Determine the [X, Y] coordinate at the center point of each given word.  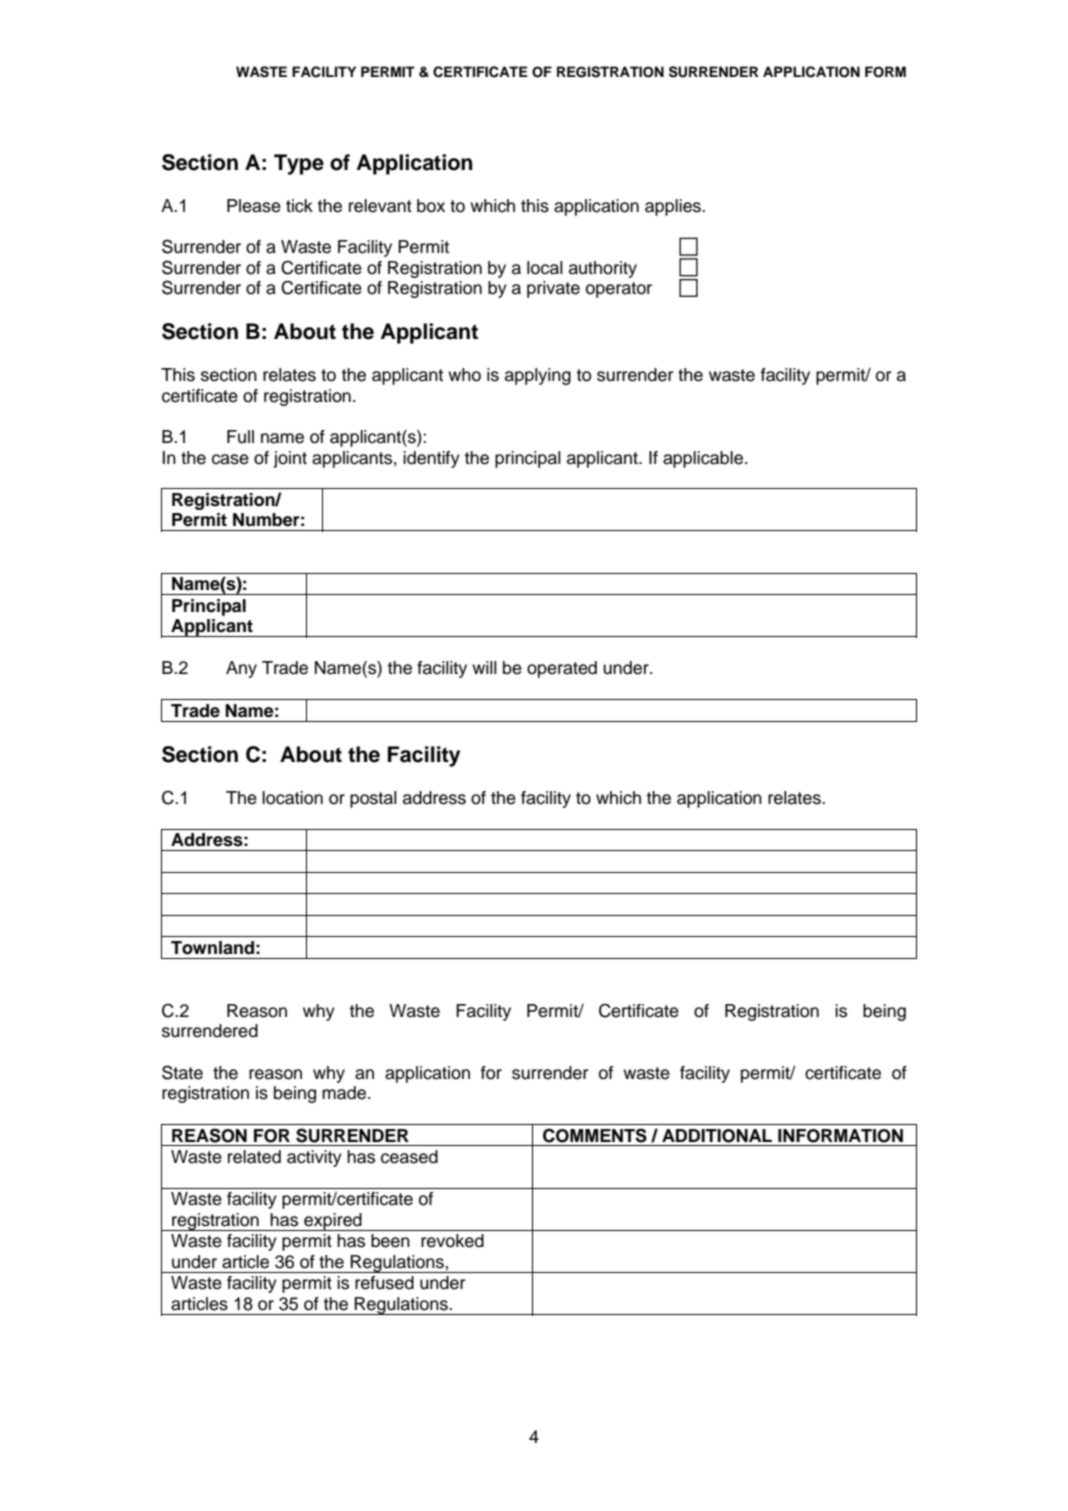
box [431, 206]
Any [241, 669]
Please [254, 206]
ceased [409, 1157]
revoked [452, 1241]
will [484, 667]
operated [562, 669]
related [254, 1157]
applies [674, 207]
